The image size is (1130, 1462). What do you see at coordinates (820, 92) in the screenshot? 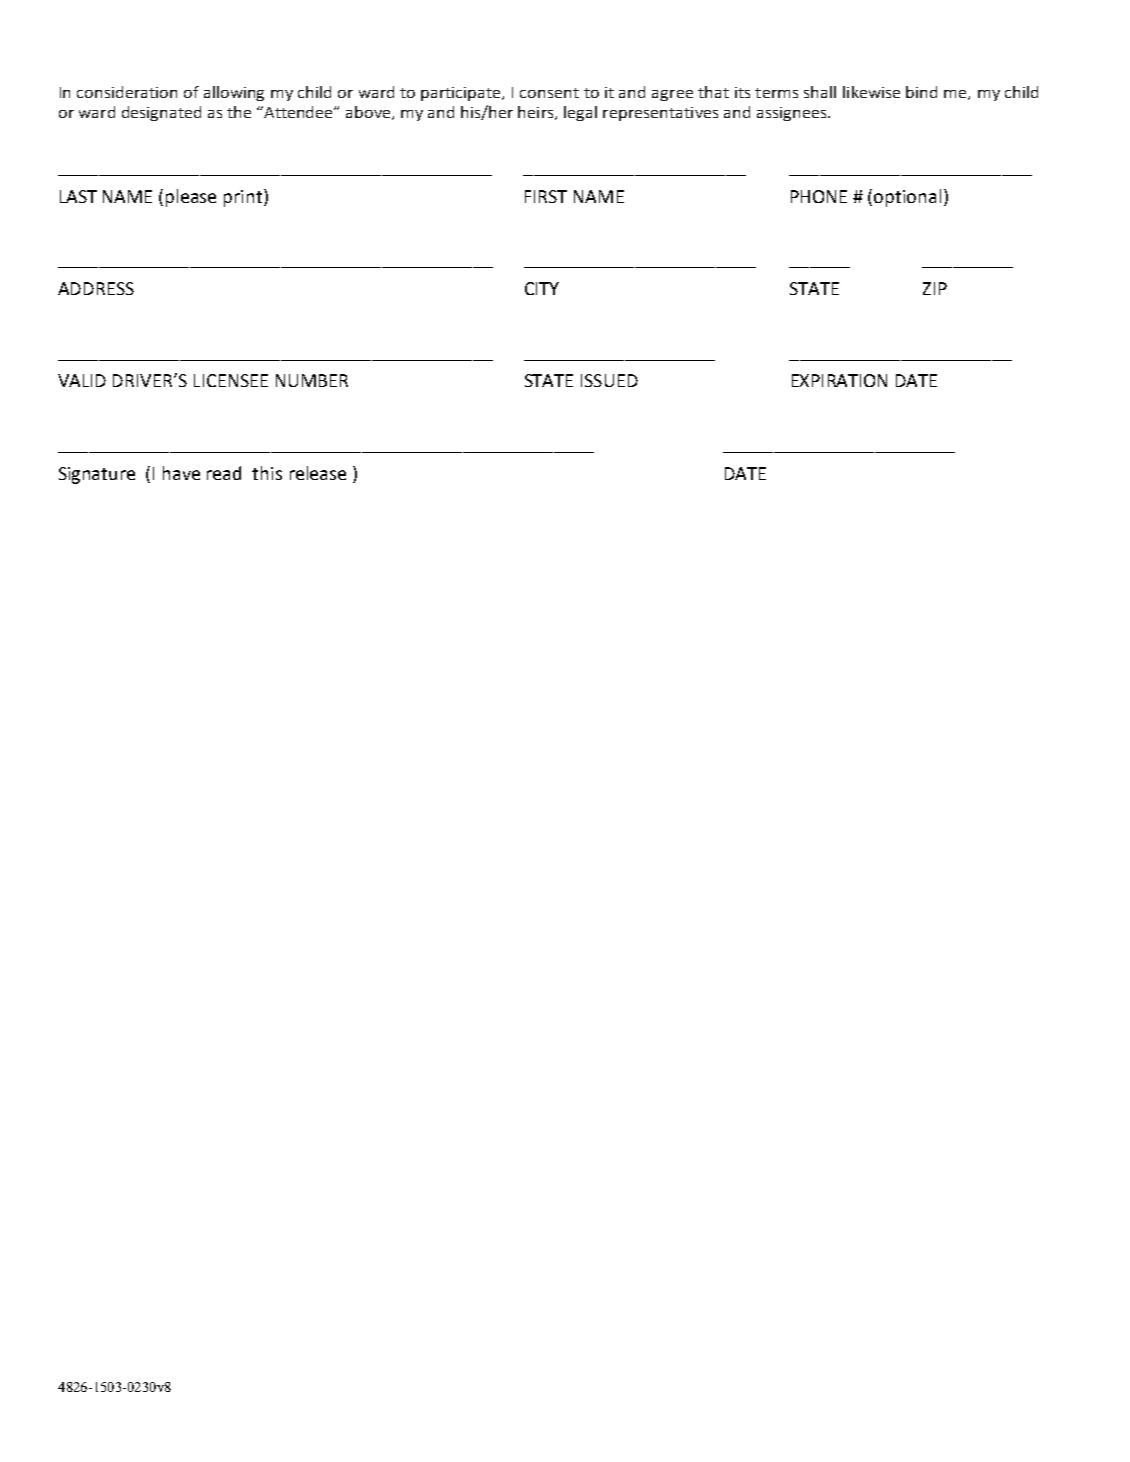
I see `shall` at bounding box center [820, 92].
